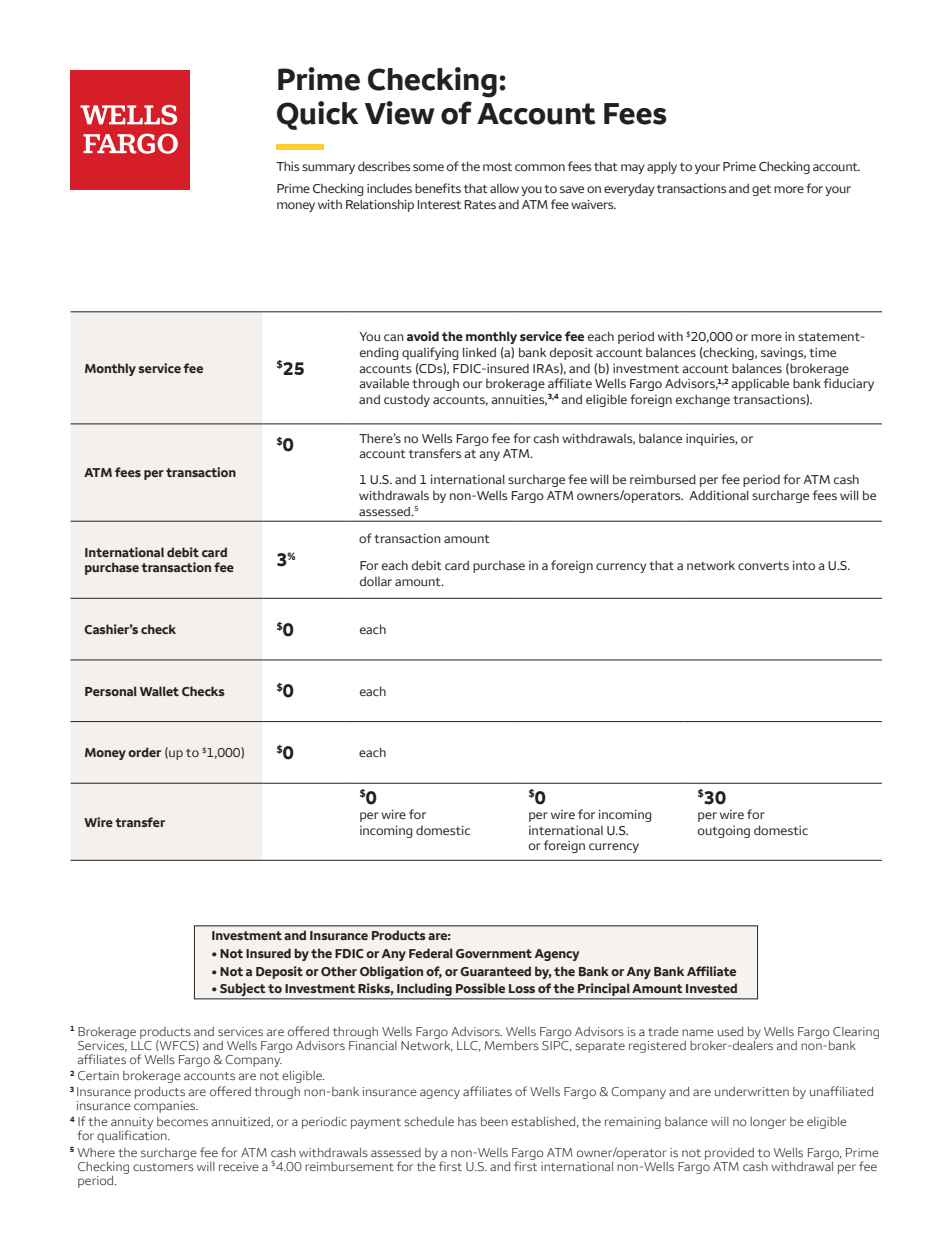  I want to click on linked, so click(479, 352).
